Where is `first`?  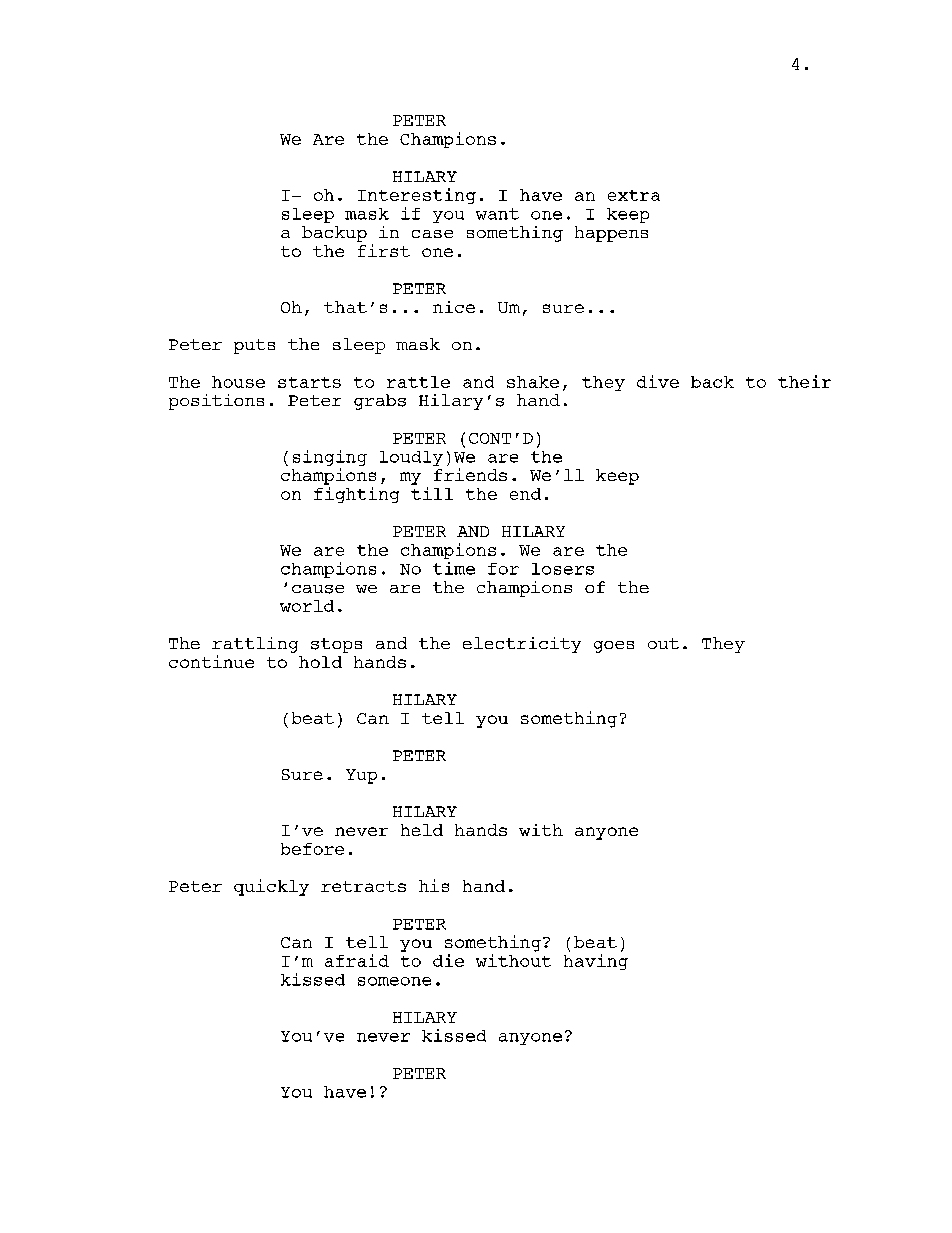
first is located at coordinates (384, 250).
